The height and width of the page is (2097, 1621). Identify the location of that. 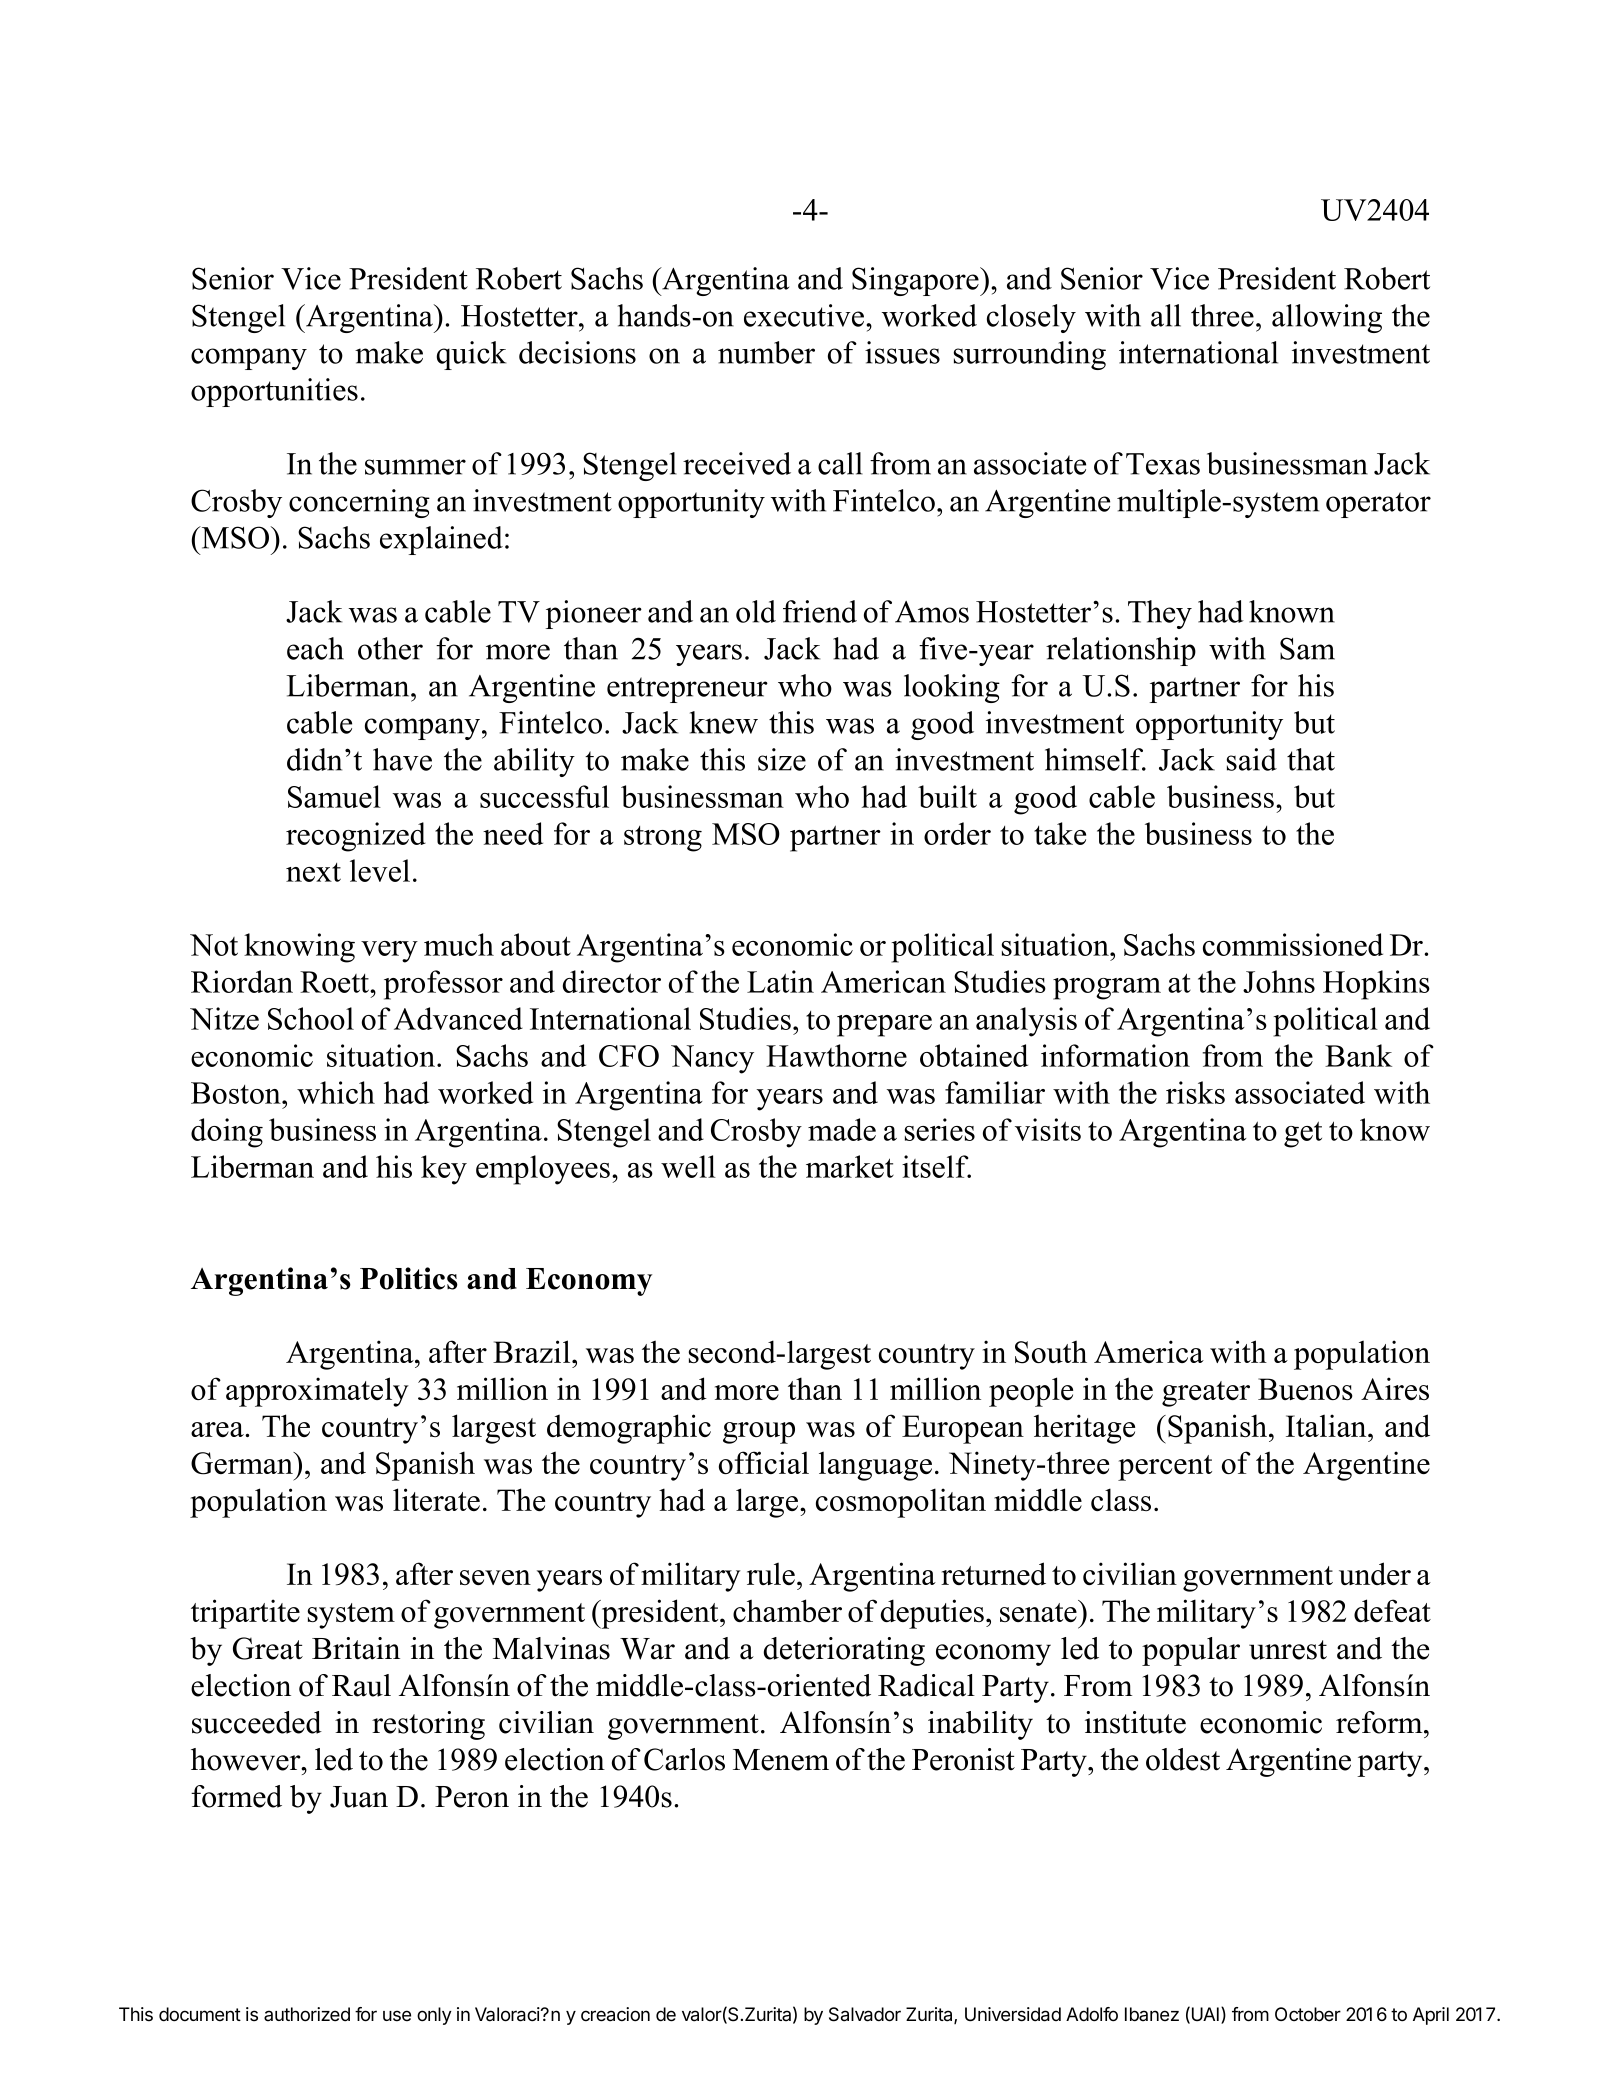
(1311, 759).
